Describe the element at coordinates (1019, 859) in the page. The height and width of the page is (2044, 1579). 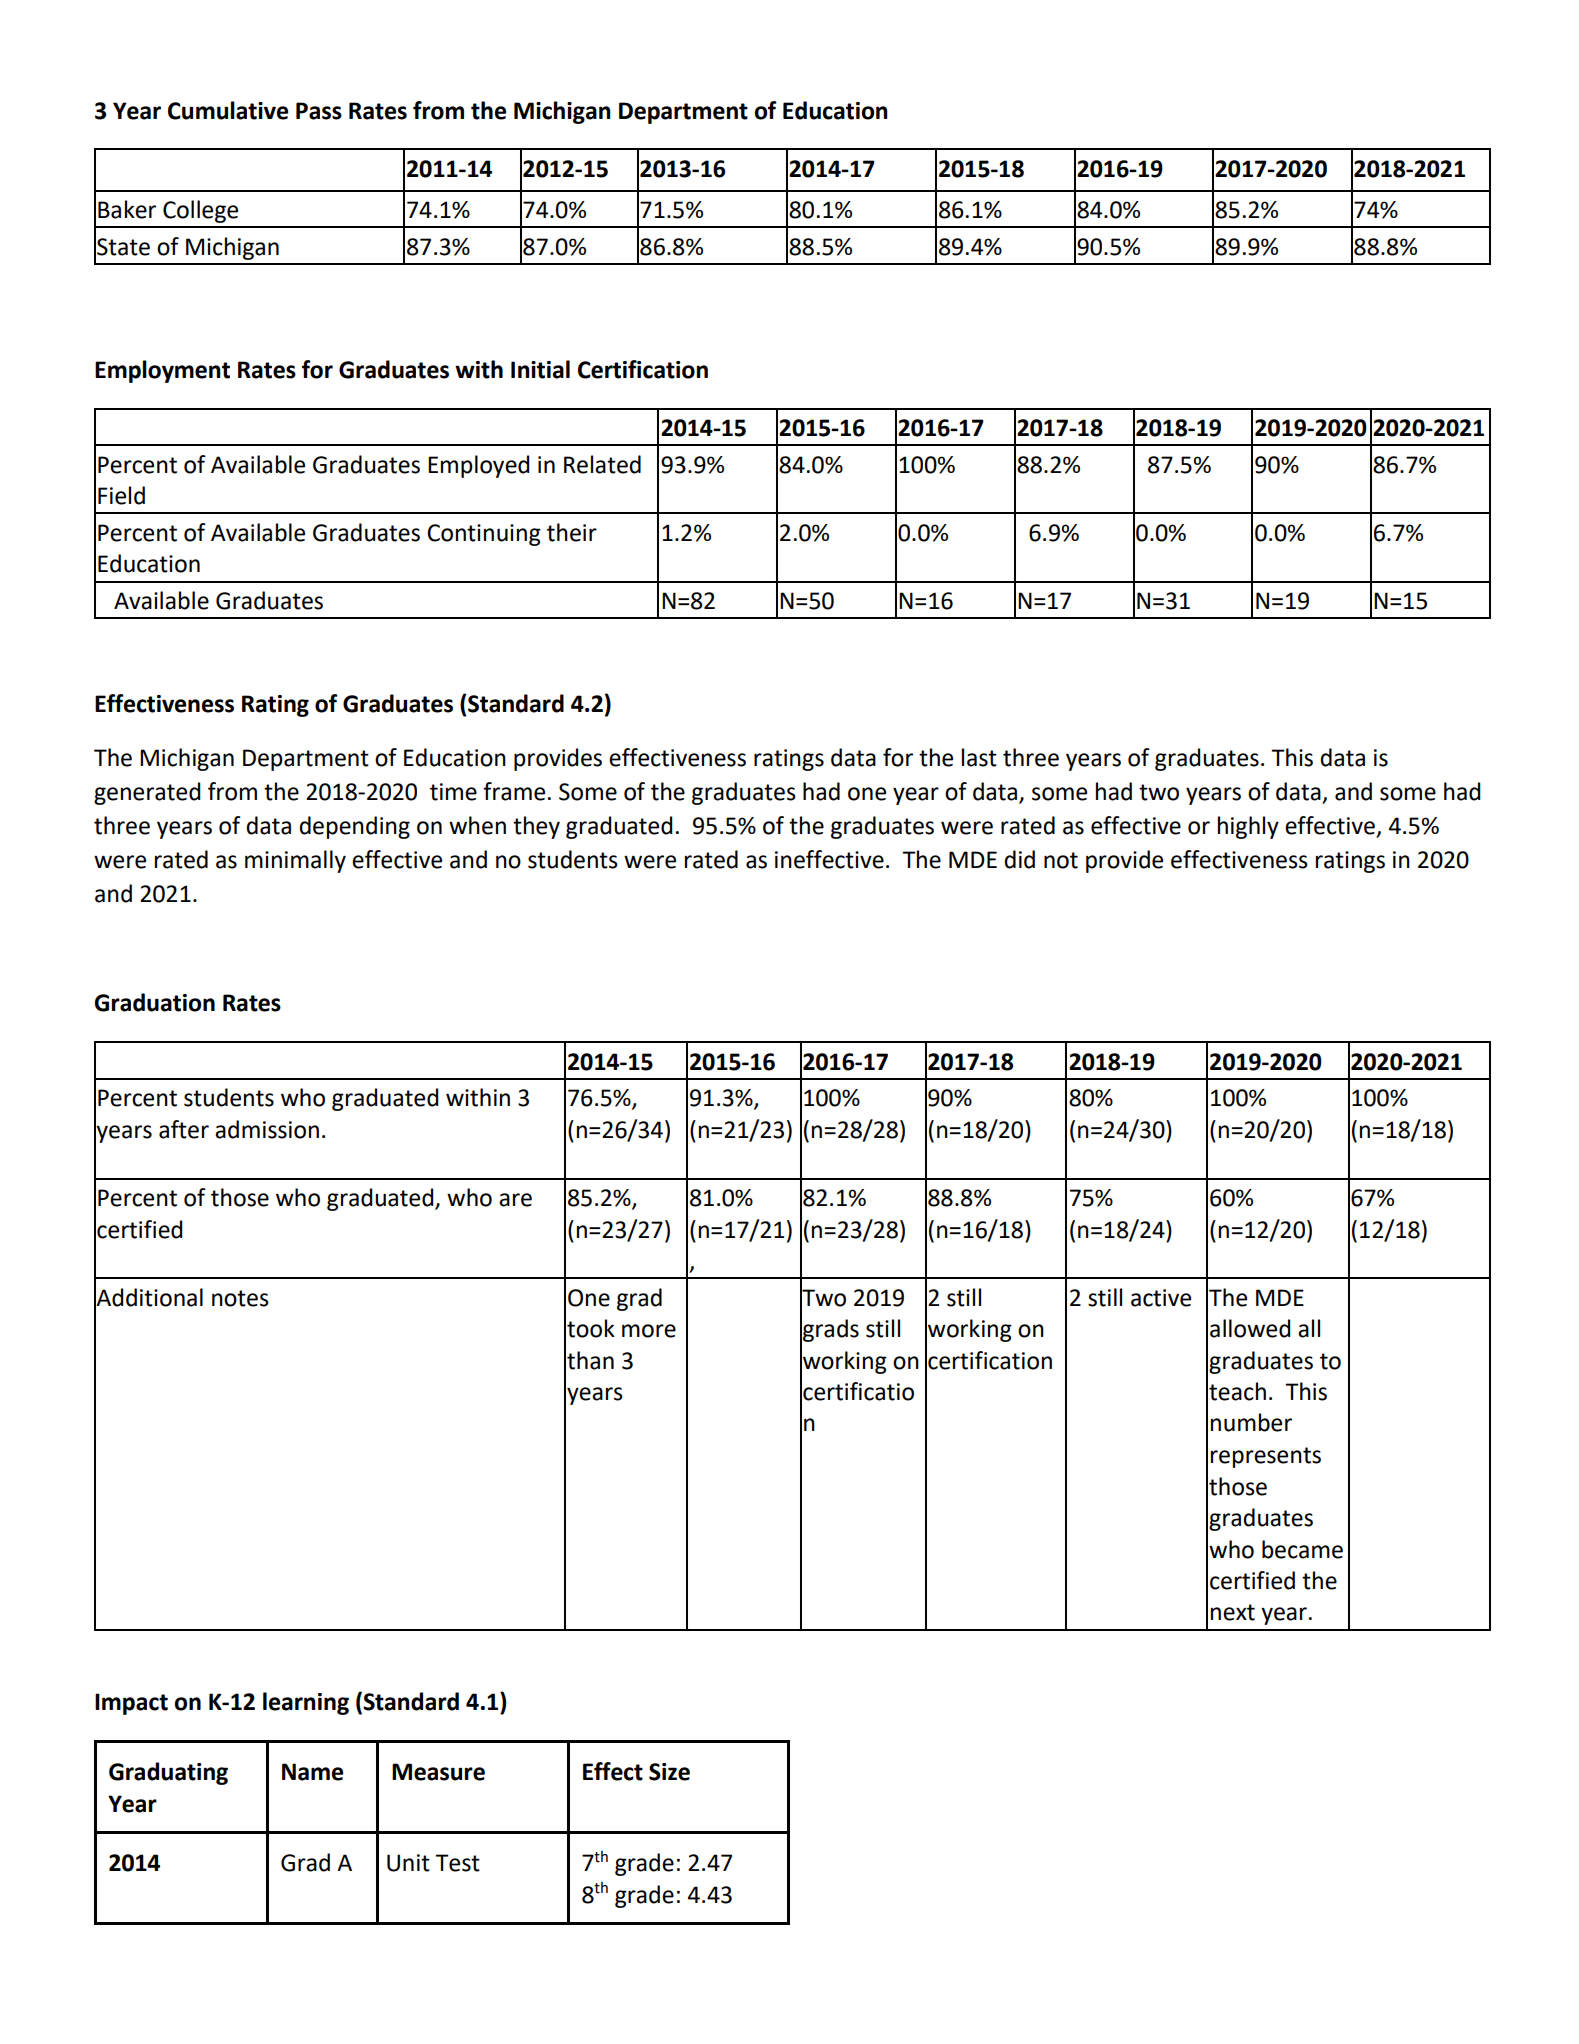
I see `did` at that location.
